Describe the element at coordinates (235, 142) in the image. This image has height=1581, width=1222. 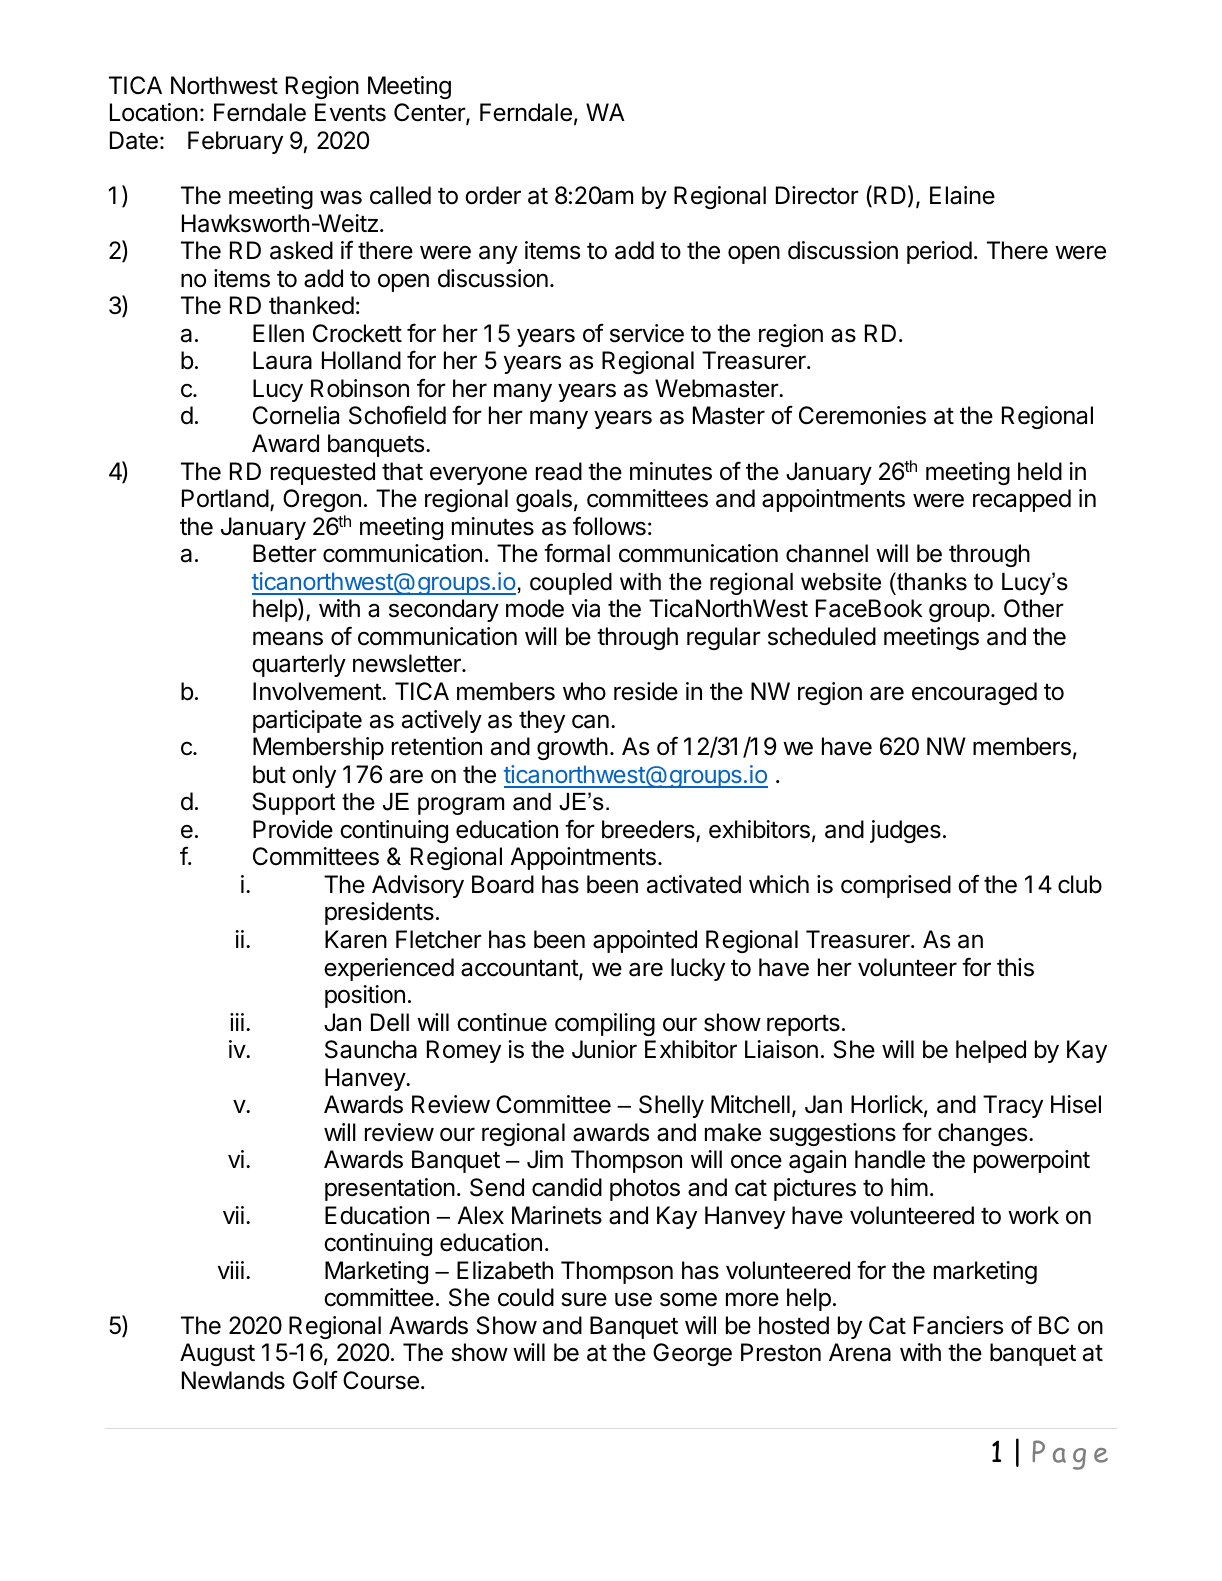
I see `February` at that location.
